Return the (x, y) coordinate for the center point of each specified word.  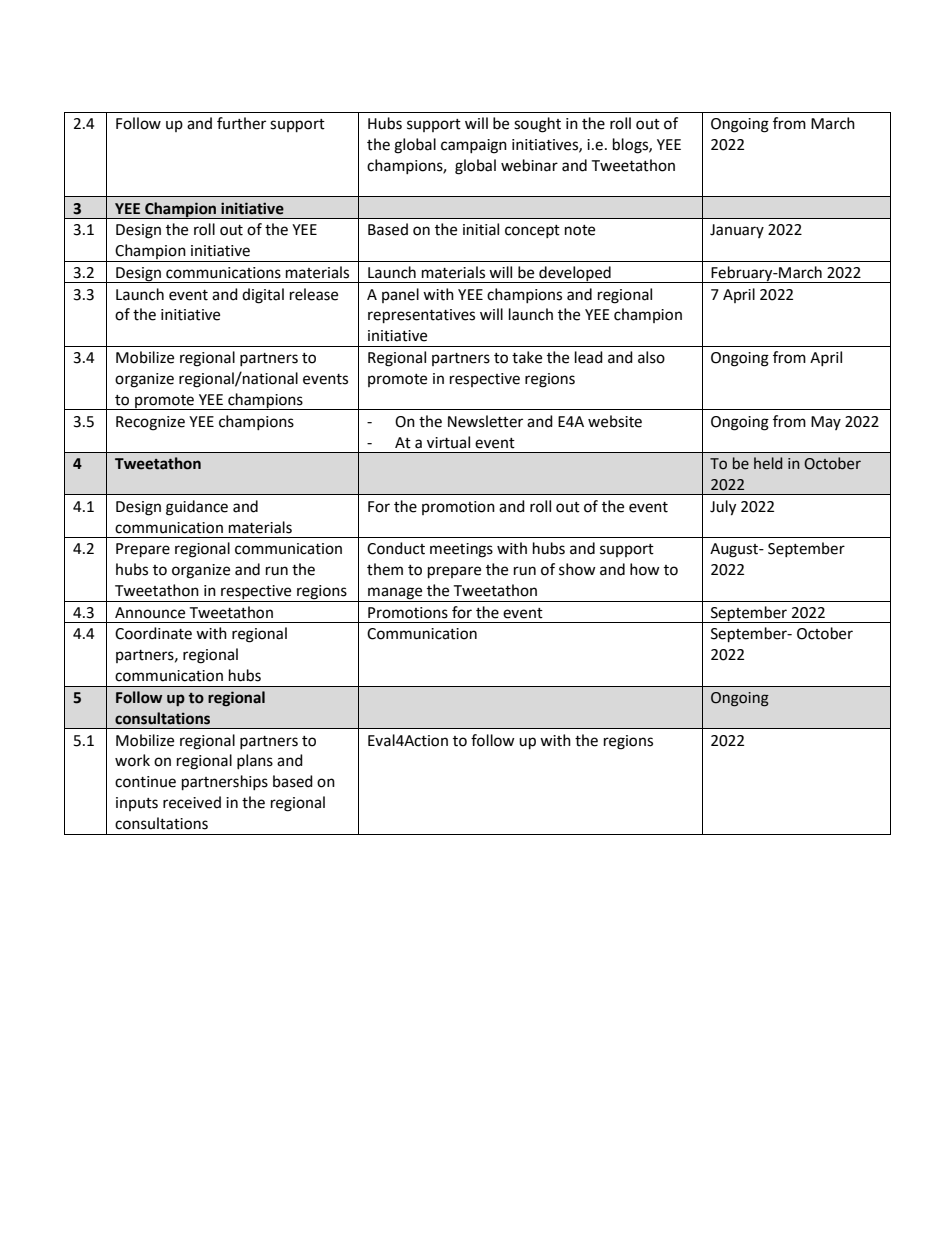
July (723, 508)
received (192, 802)
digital (263, 296)
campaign (474, 146)
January (737, 231)
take (527, 357)
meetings (461, 550)
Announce (150, 613)
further (241, 123)
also (651, 357)
